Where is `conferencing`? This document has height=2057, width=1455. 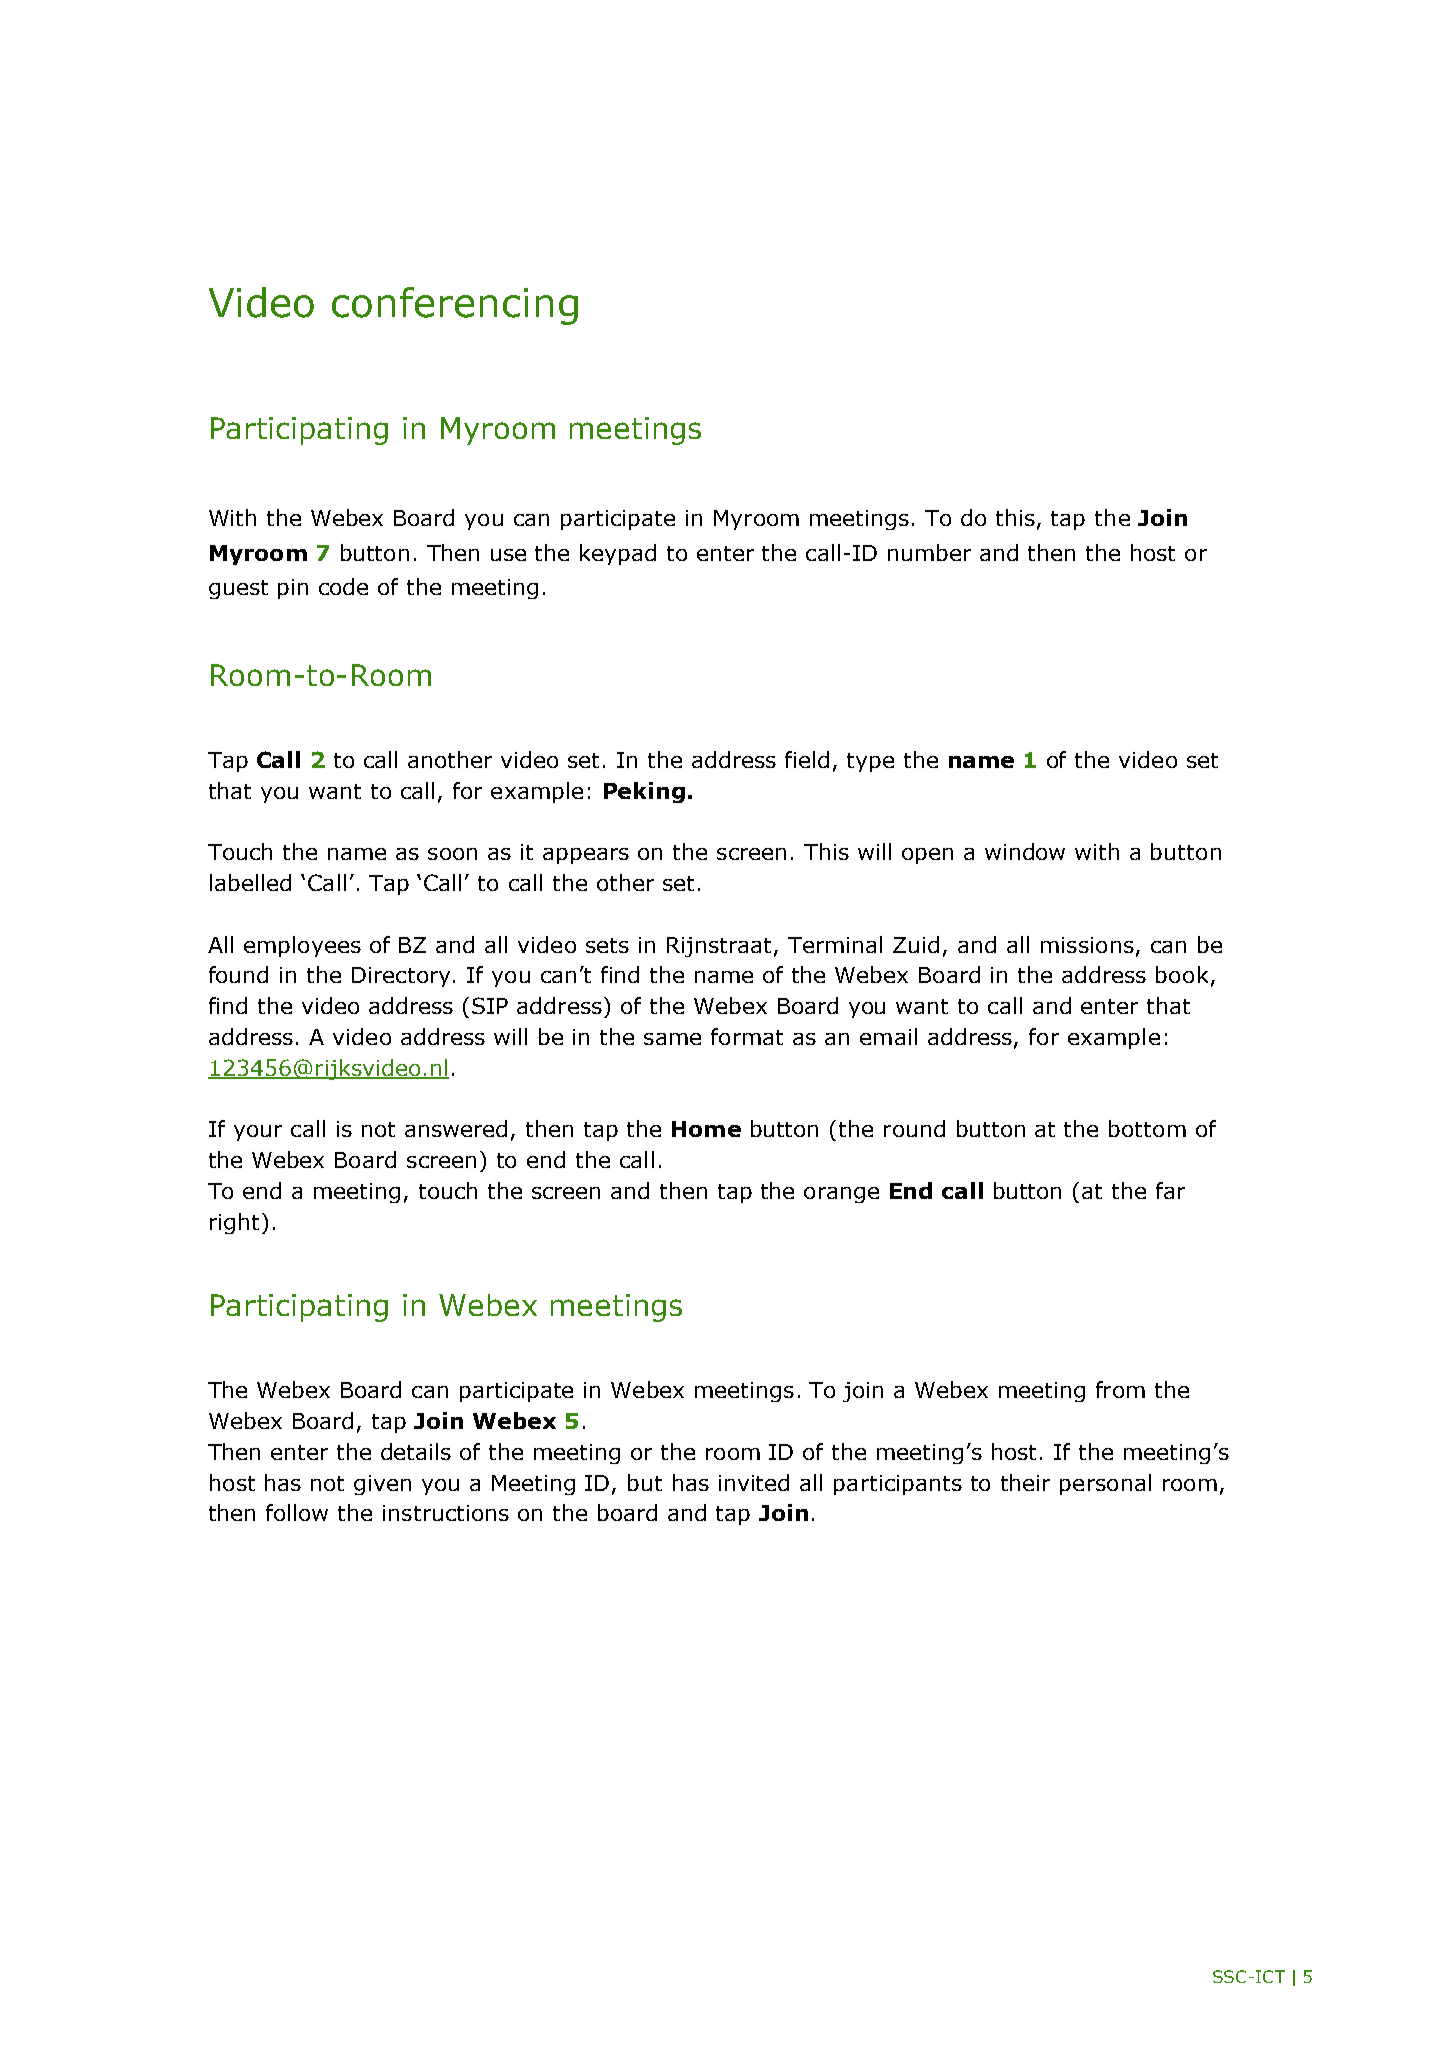 conferencing is located at coordinates (455, 306).
